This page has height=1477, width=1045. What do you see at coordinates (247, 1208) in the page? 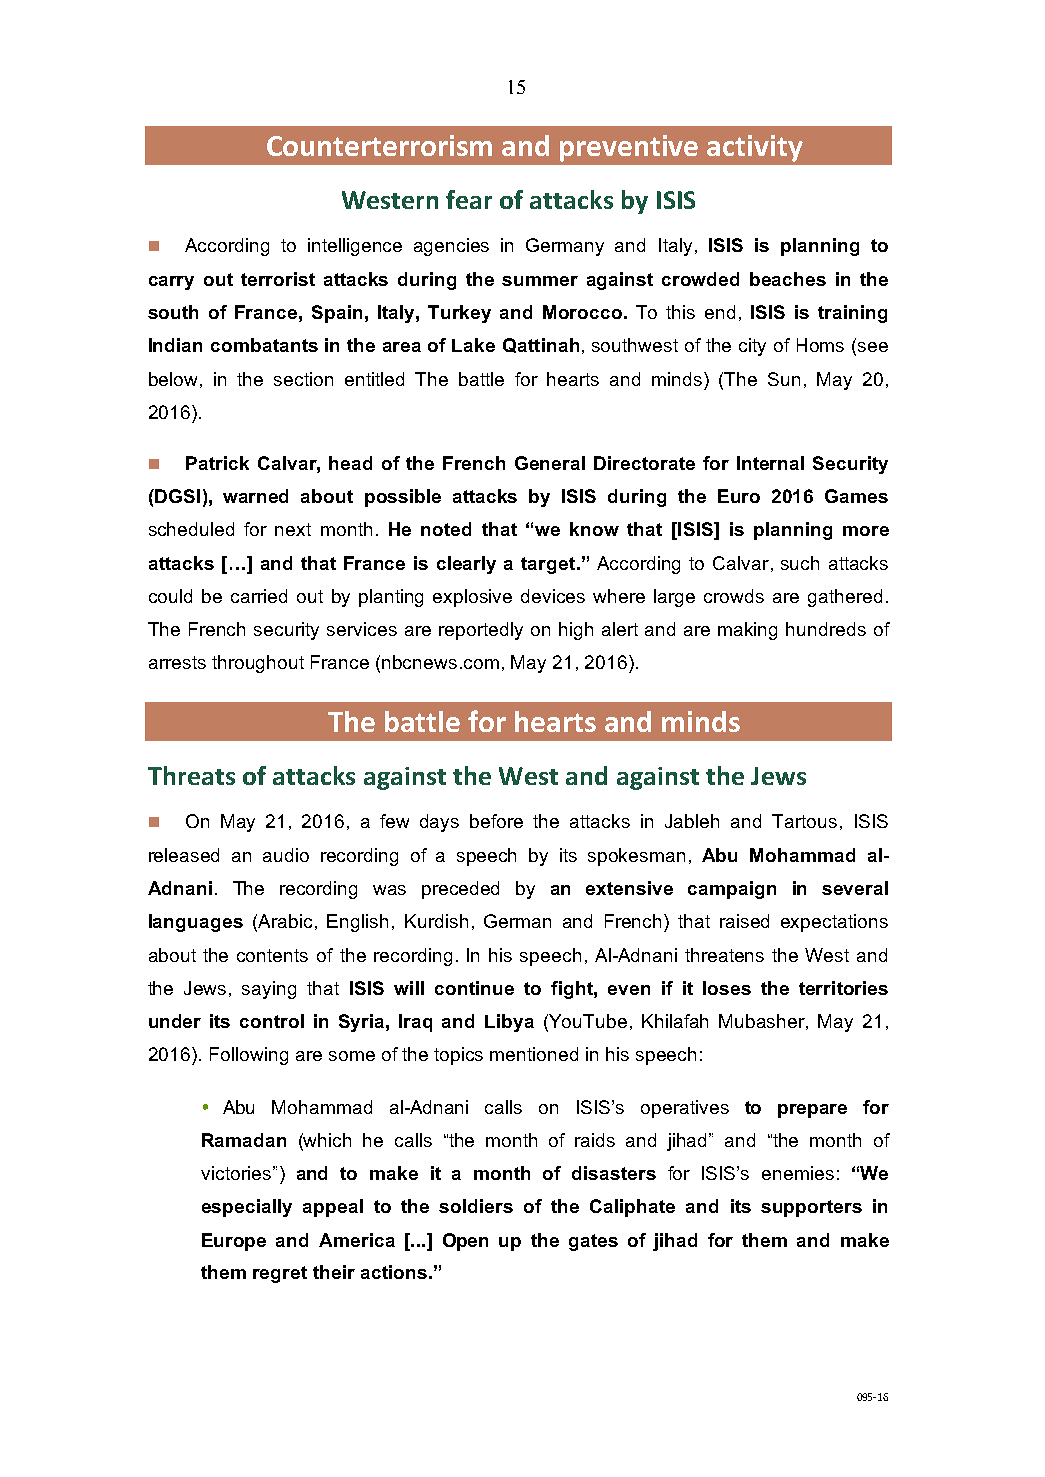
I see `especially` at bounding box center [247, 1208].
